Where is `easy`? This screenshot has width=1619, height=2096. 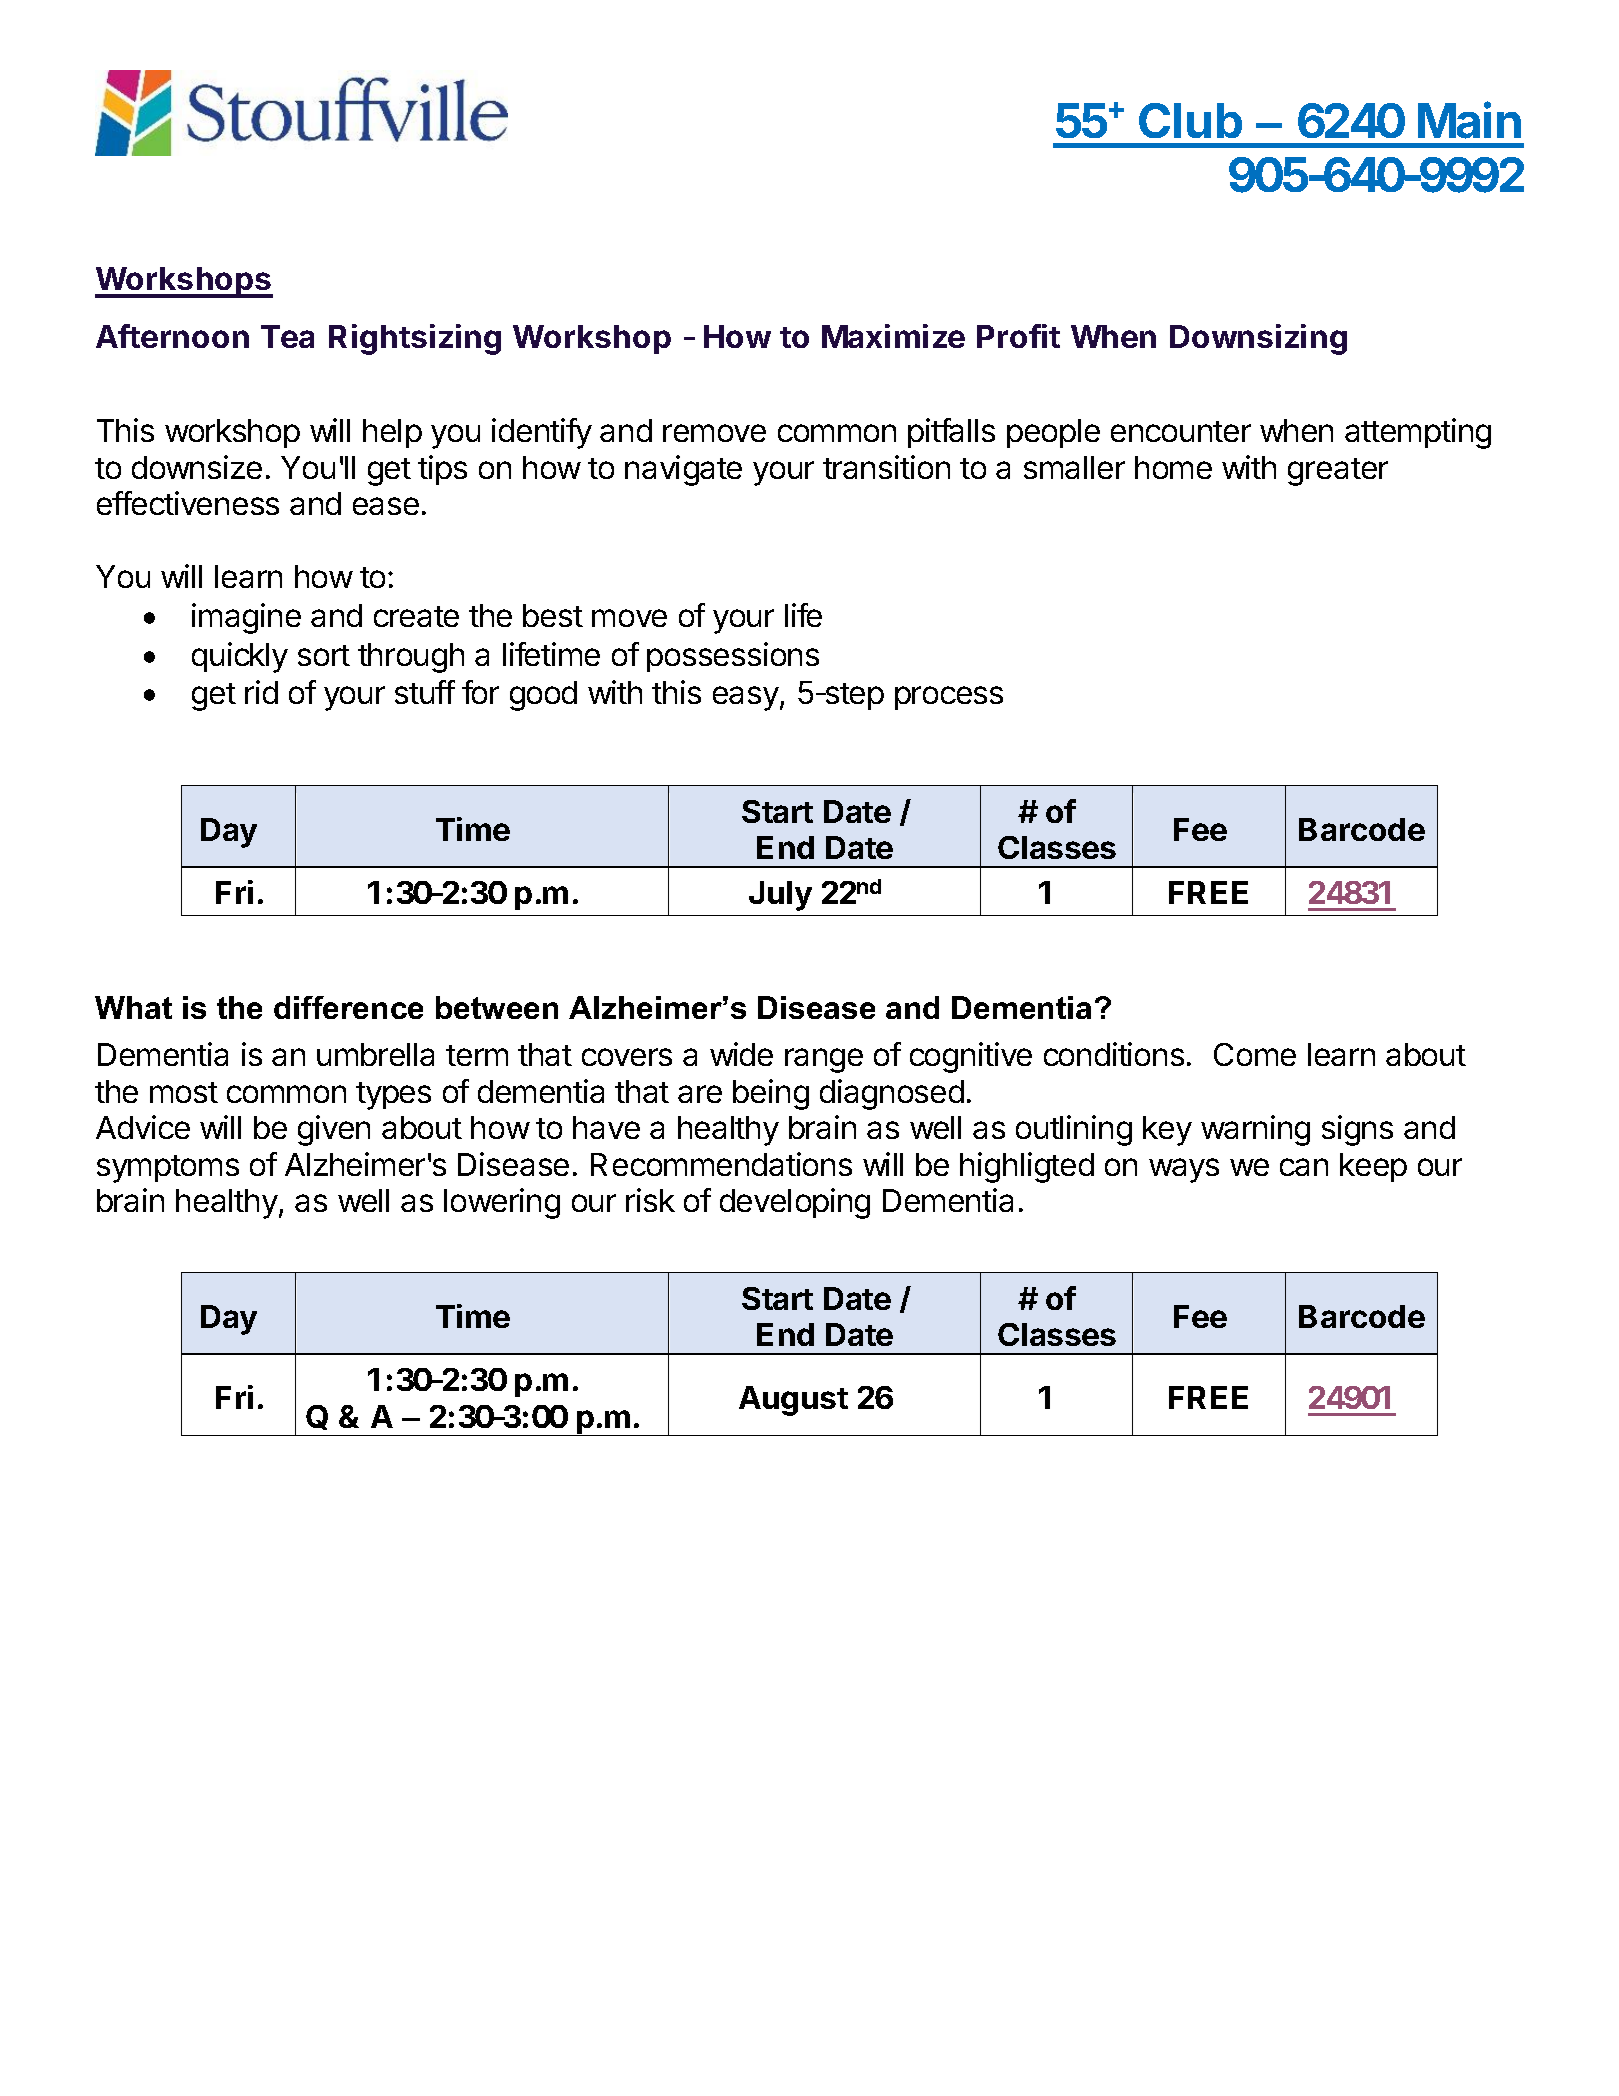
easy is located at coordinates (746, 698).
